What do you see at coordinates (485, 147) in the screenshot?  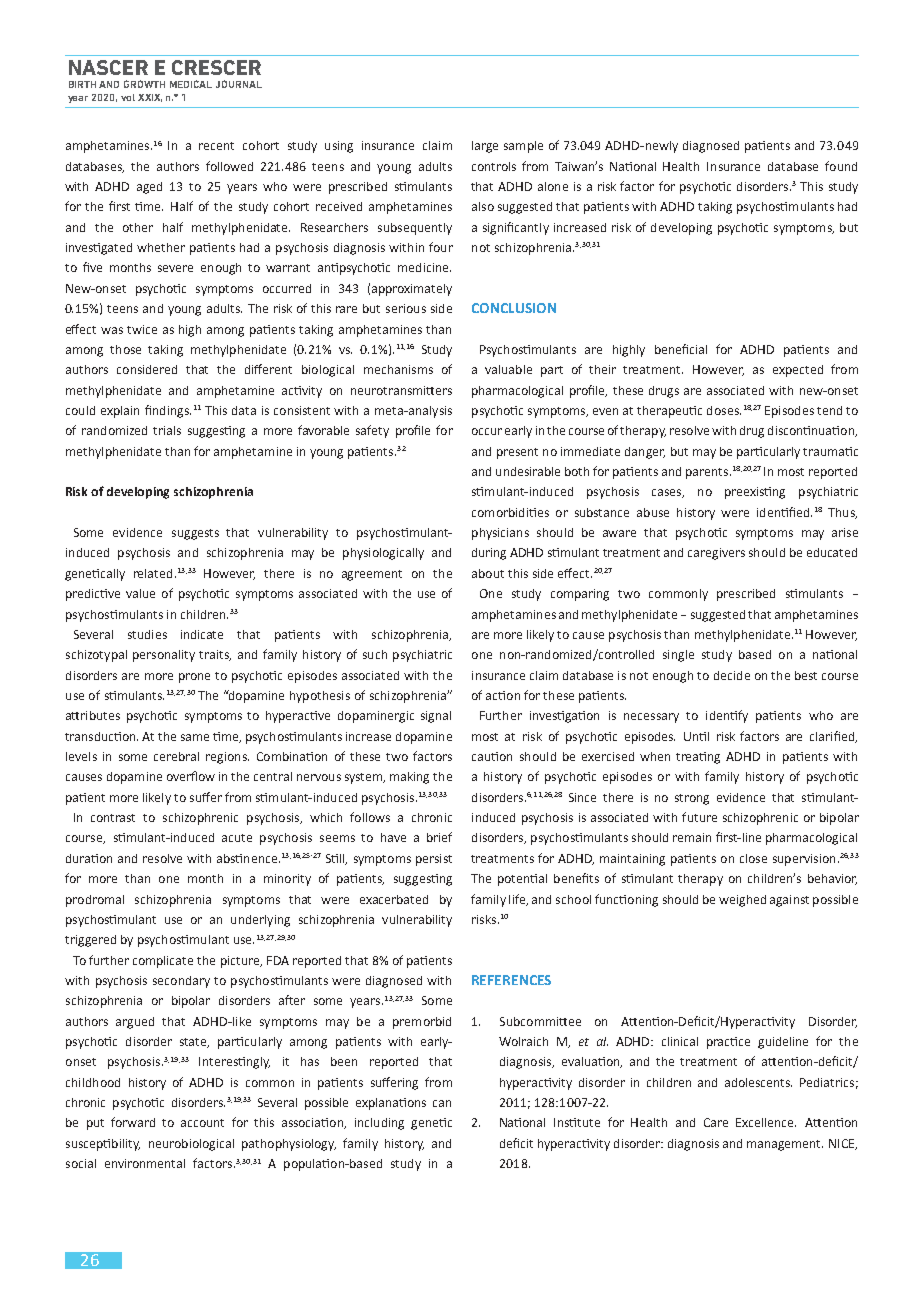 I see `large` at bounding box center [485, 147].
